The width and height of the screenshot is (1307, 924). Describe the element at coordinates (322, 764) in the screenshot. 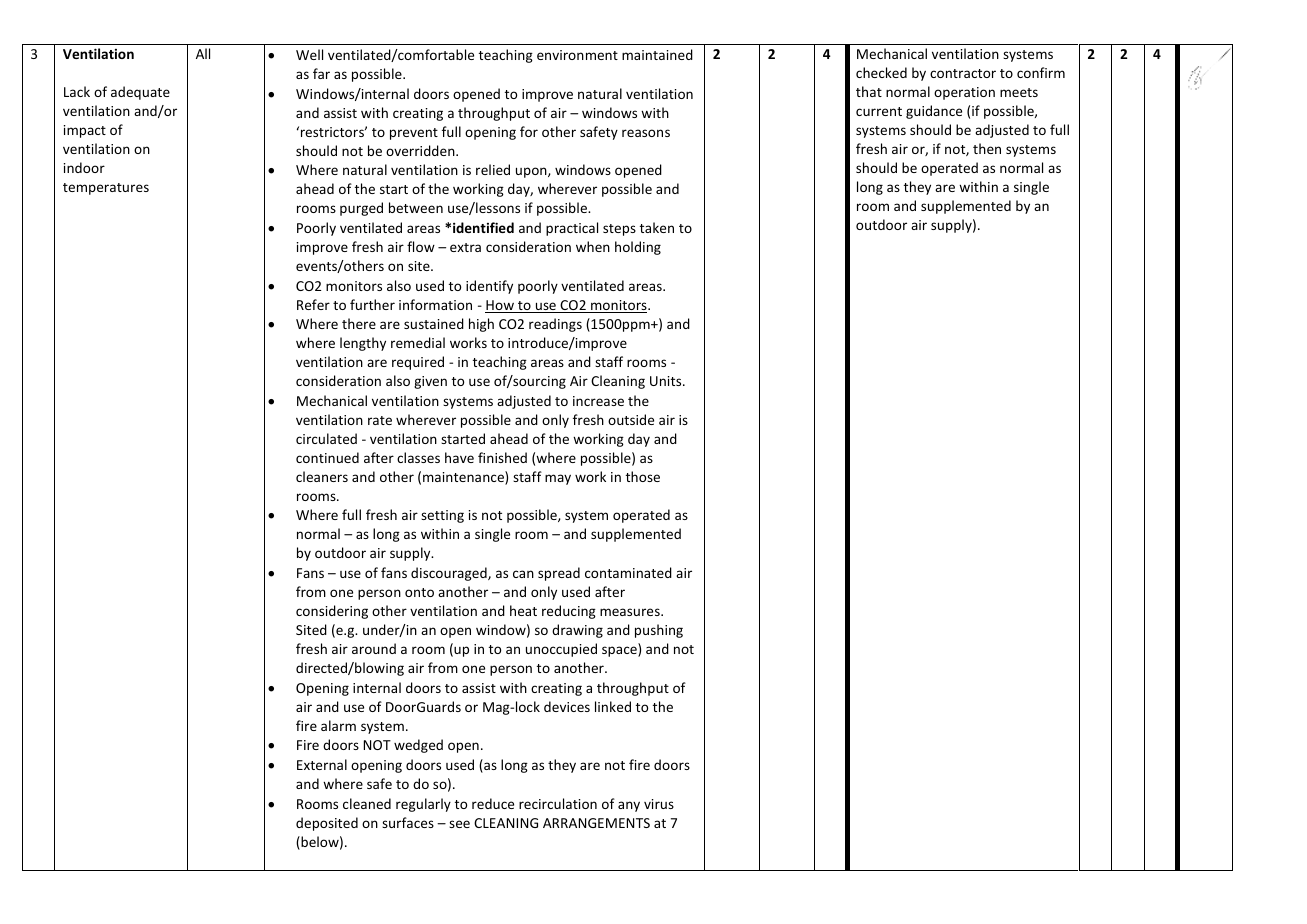

I see `External` at that location.
